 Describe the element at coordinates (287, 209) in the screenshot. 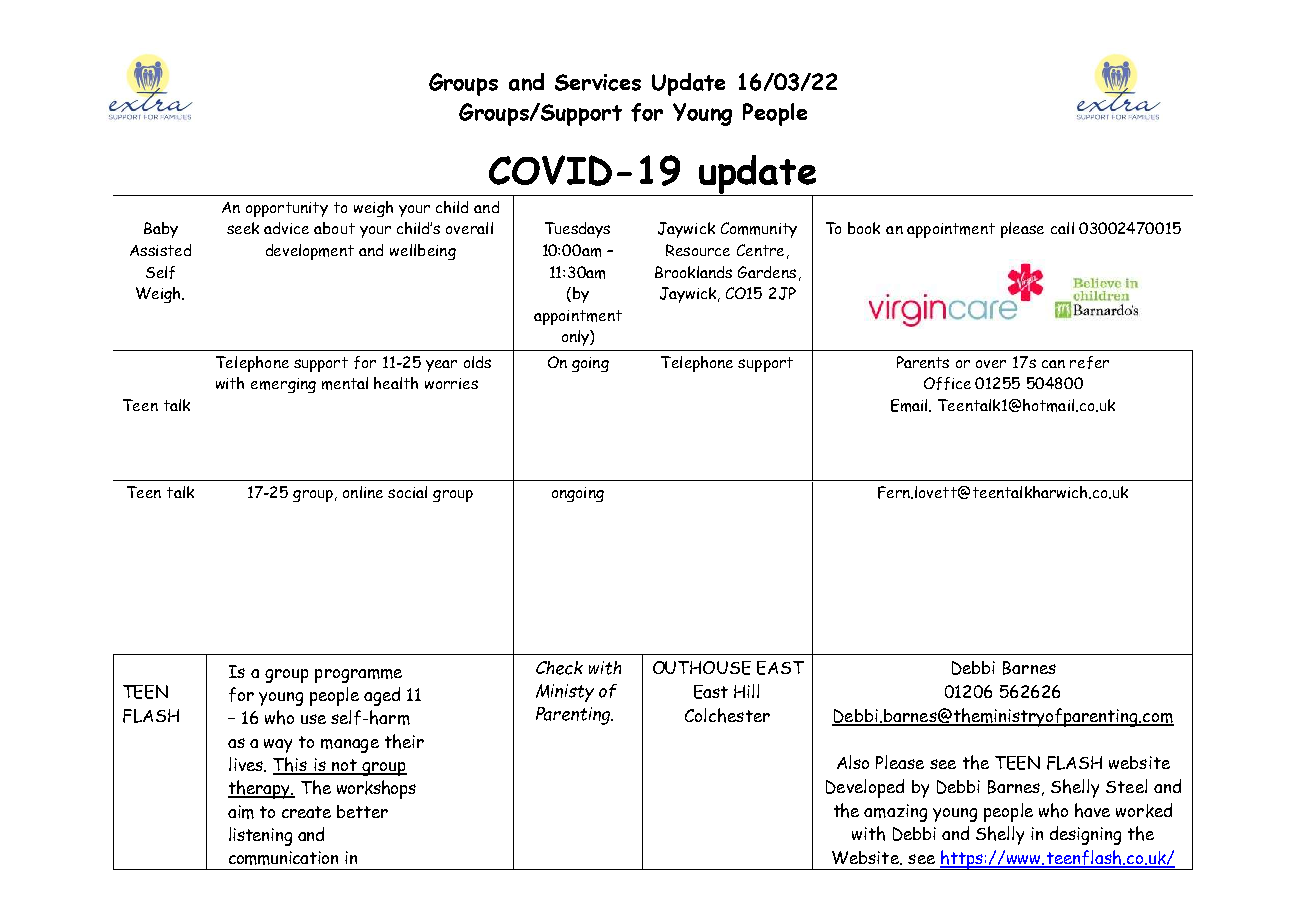

I see `opportunity` at that location.
